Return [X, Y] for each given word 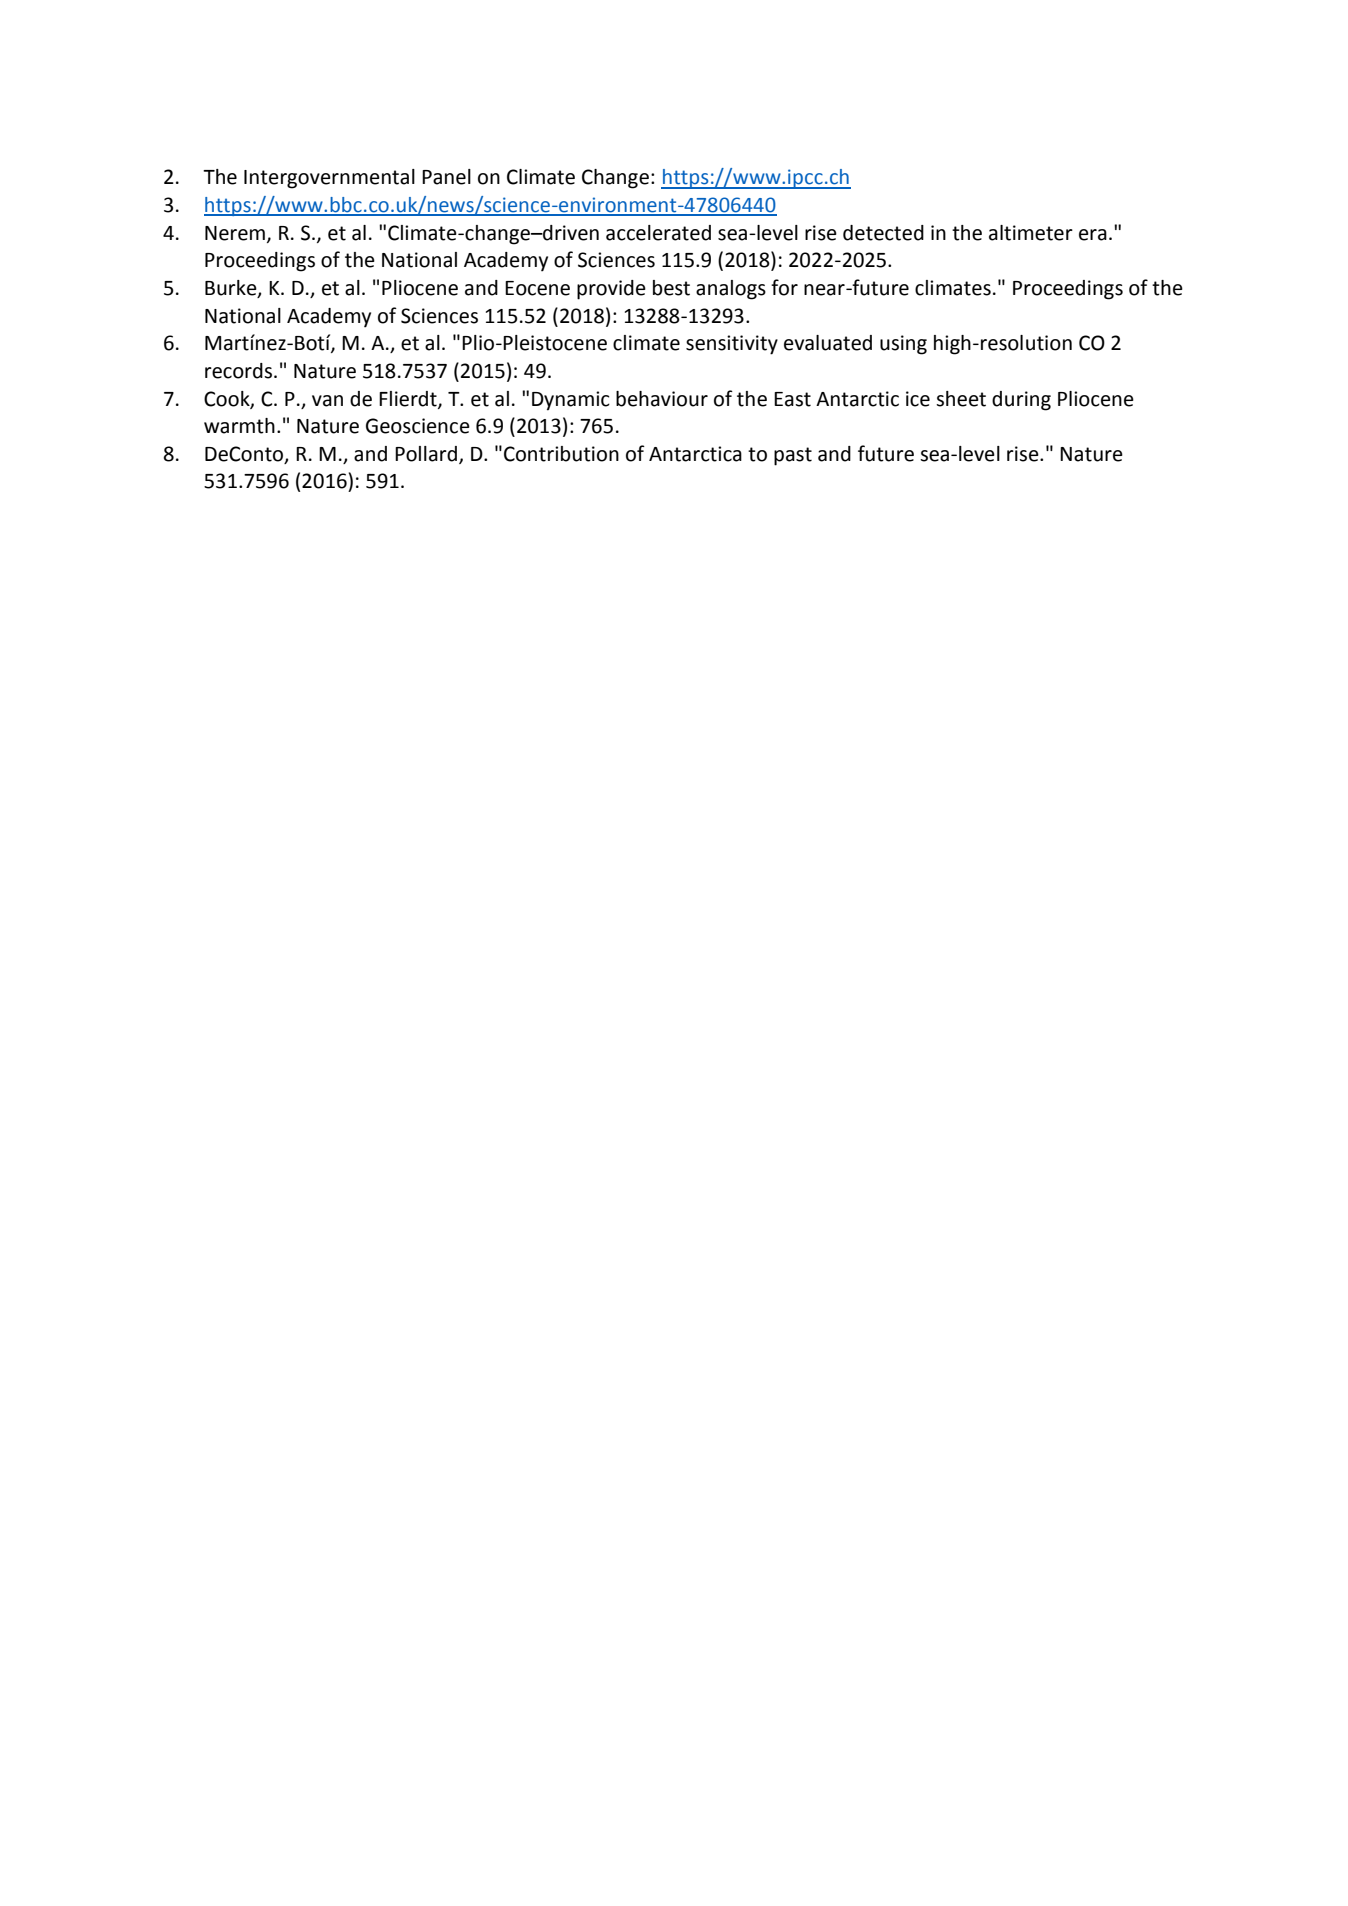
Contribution [561, 454]
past [793, 456]
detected [883, 233]
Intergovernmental [329, 179]
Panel [446, 177]
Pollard [426, 454]
